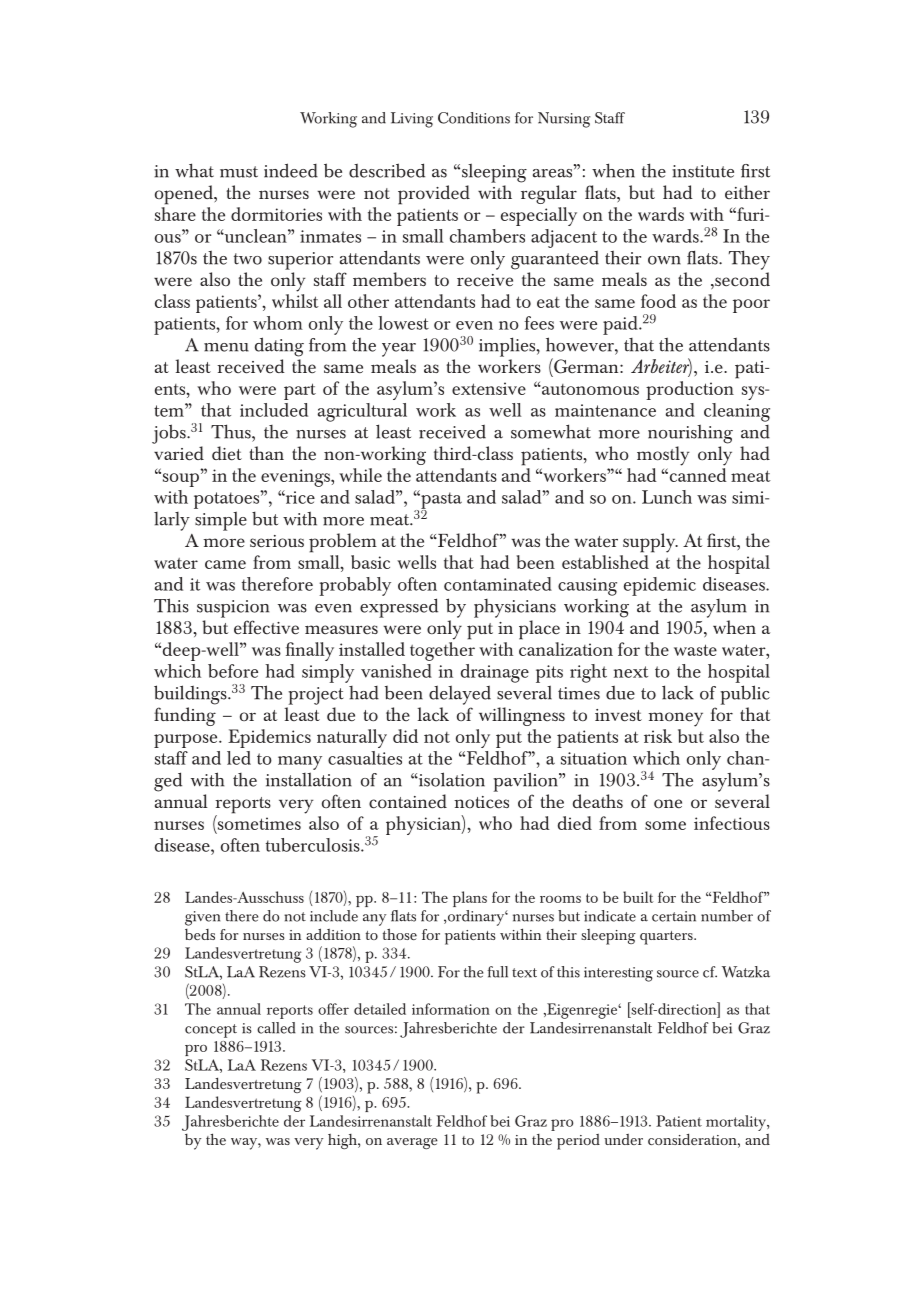 This image has width=924, height=1308. Describe the element at coordinates (202, 918) in the image. I see `given` at that location.
